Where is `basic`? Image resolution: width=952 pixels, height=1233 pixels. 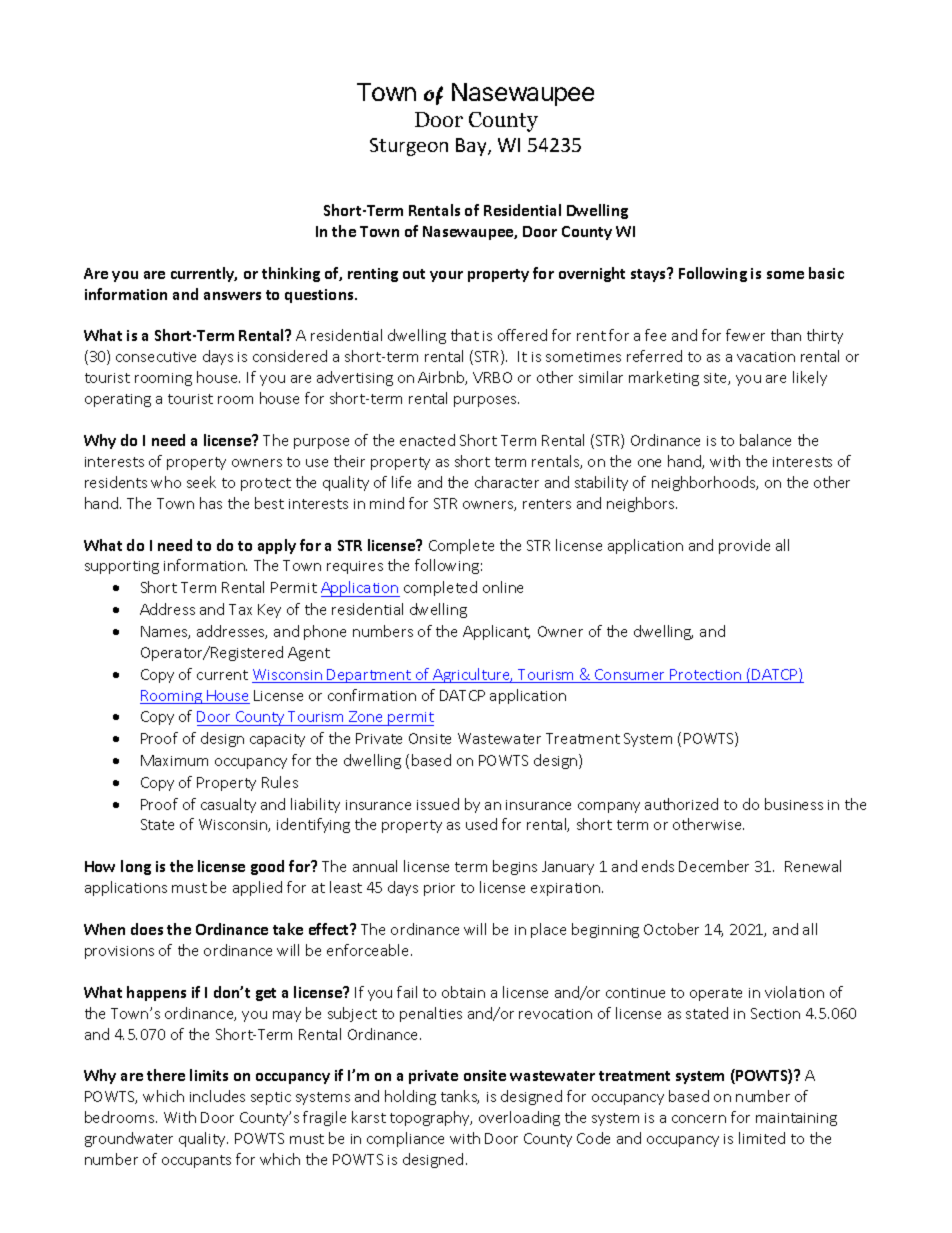 basic is located at coordinates (826, 273).
